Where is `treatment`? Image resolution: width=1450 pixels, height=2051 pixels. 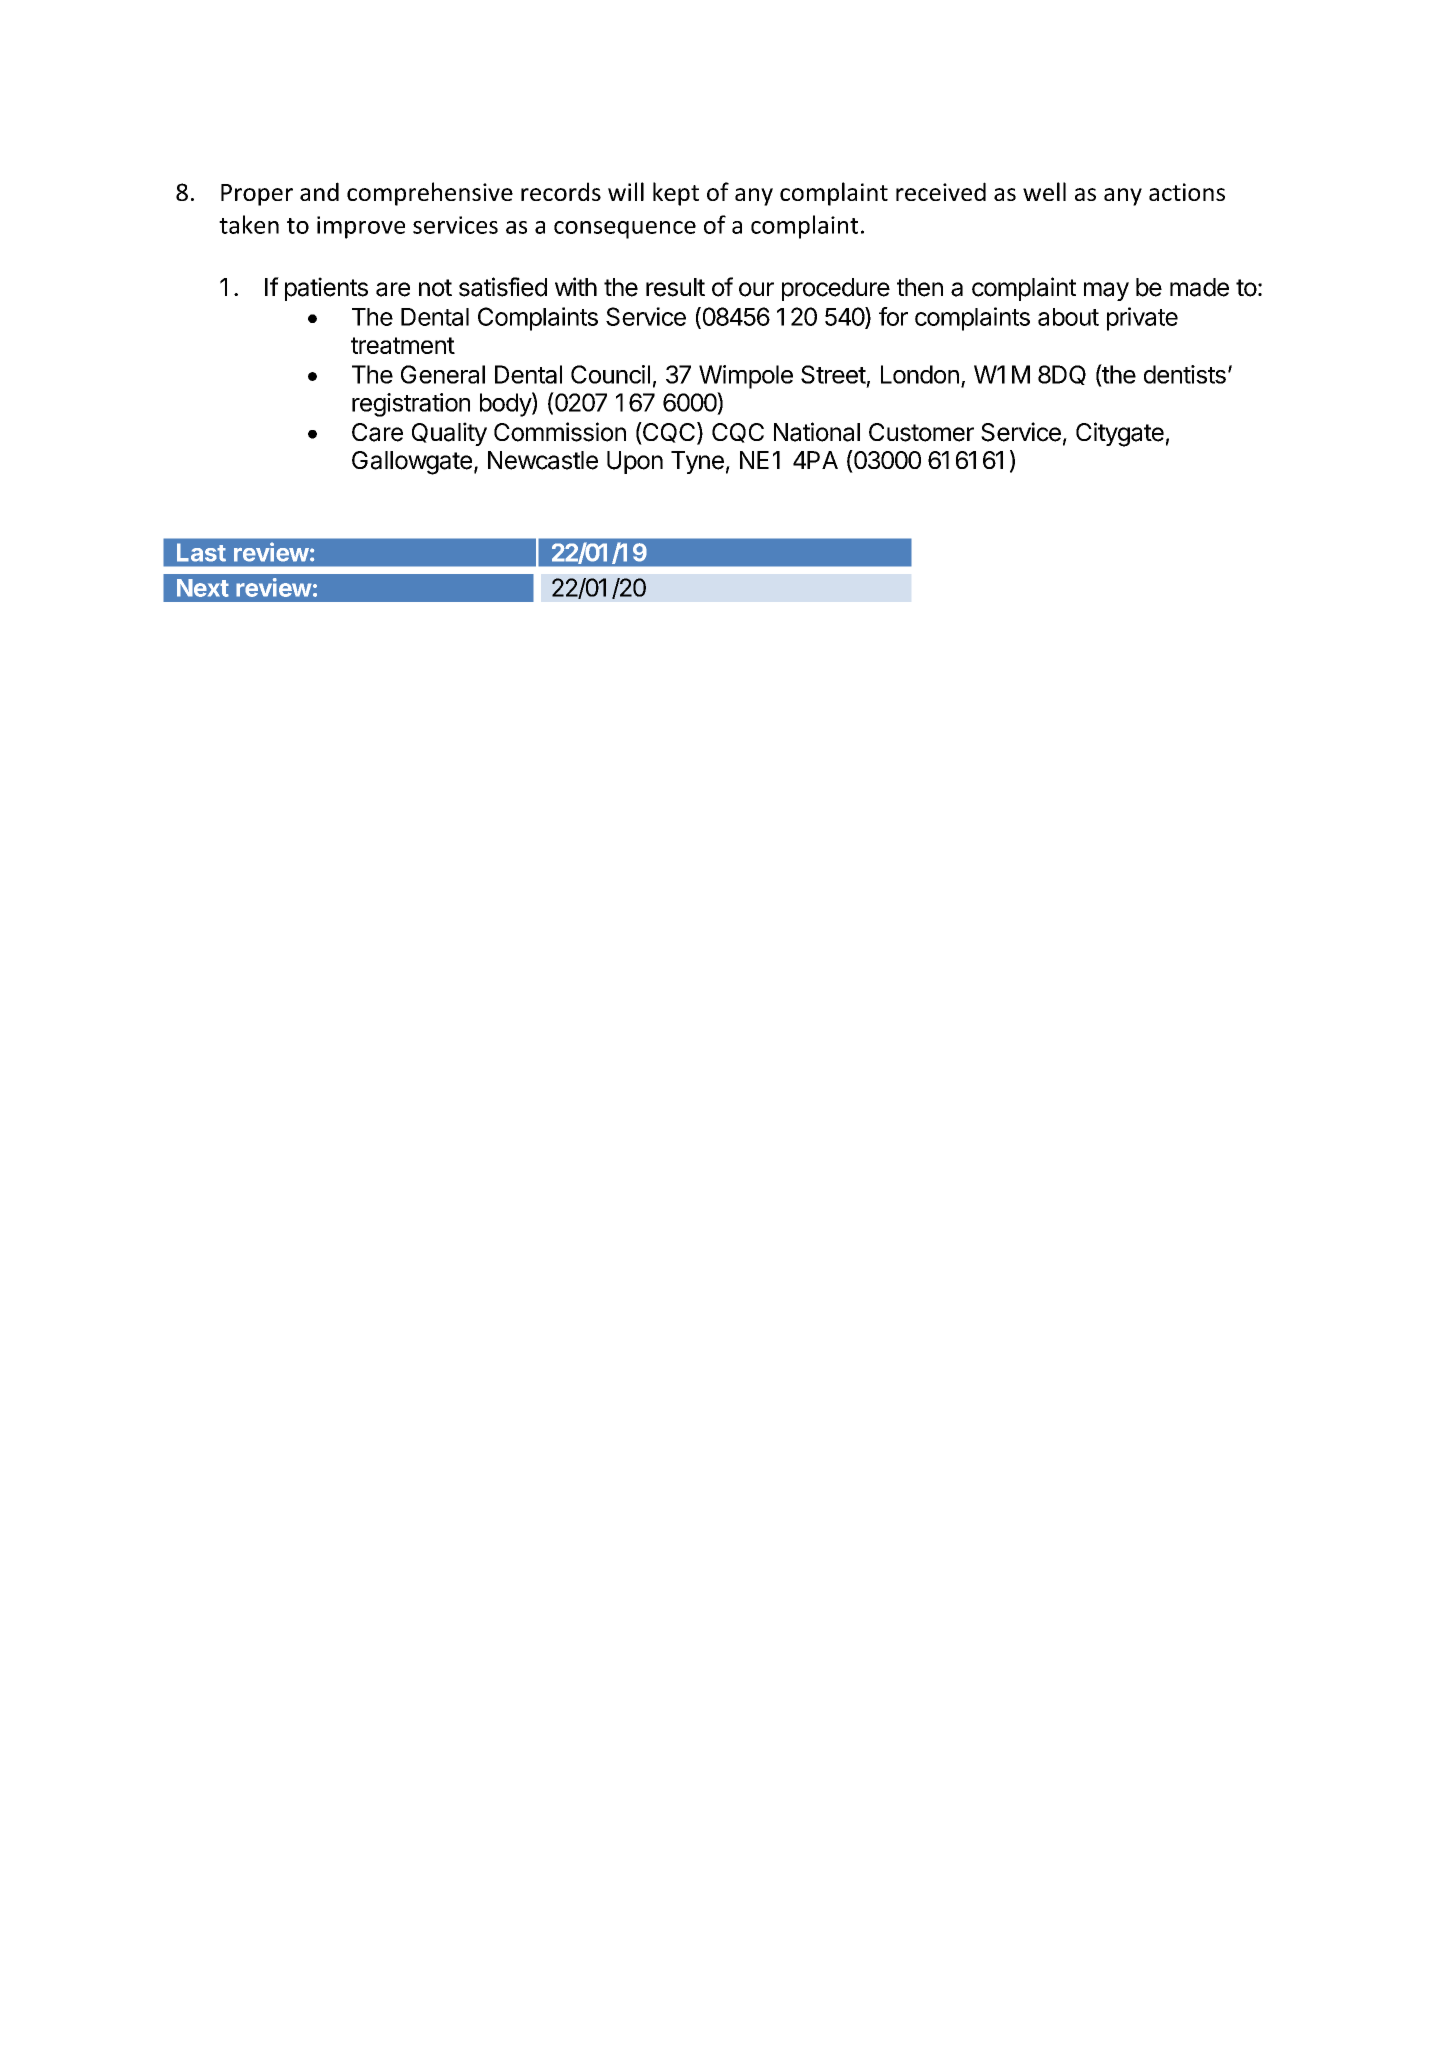
treatment is located at coordinates (403, 345).
